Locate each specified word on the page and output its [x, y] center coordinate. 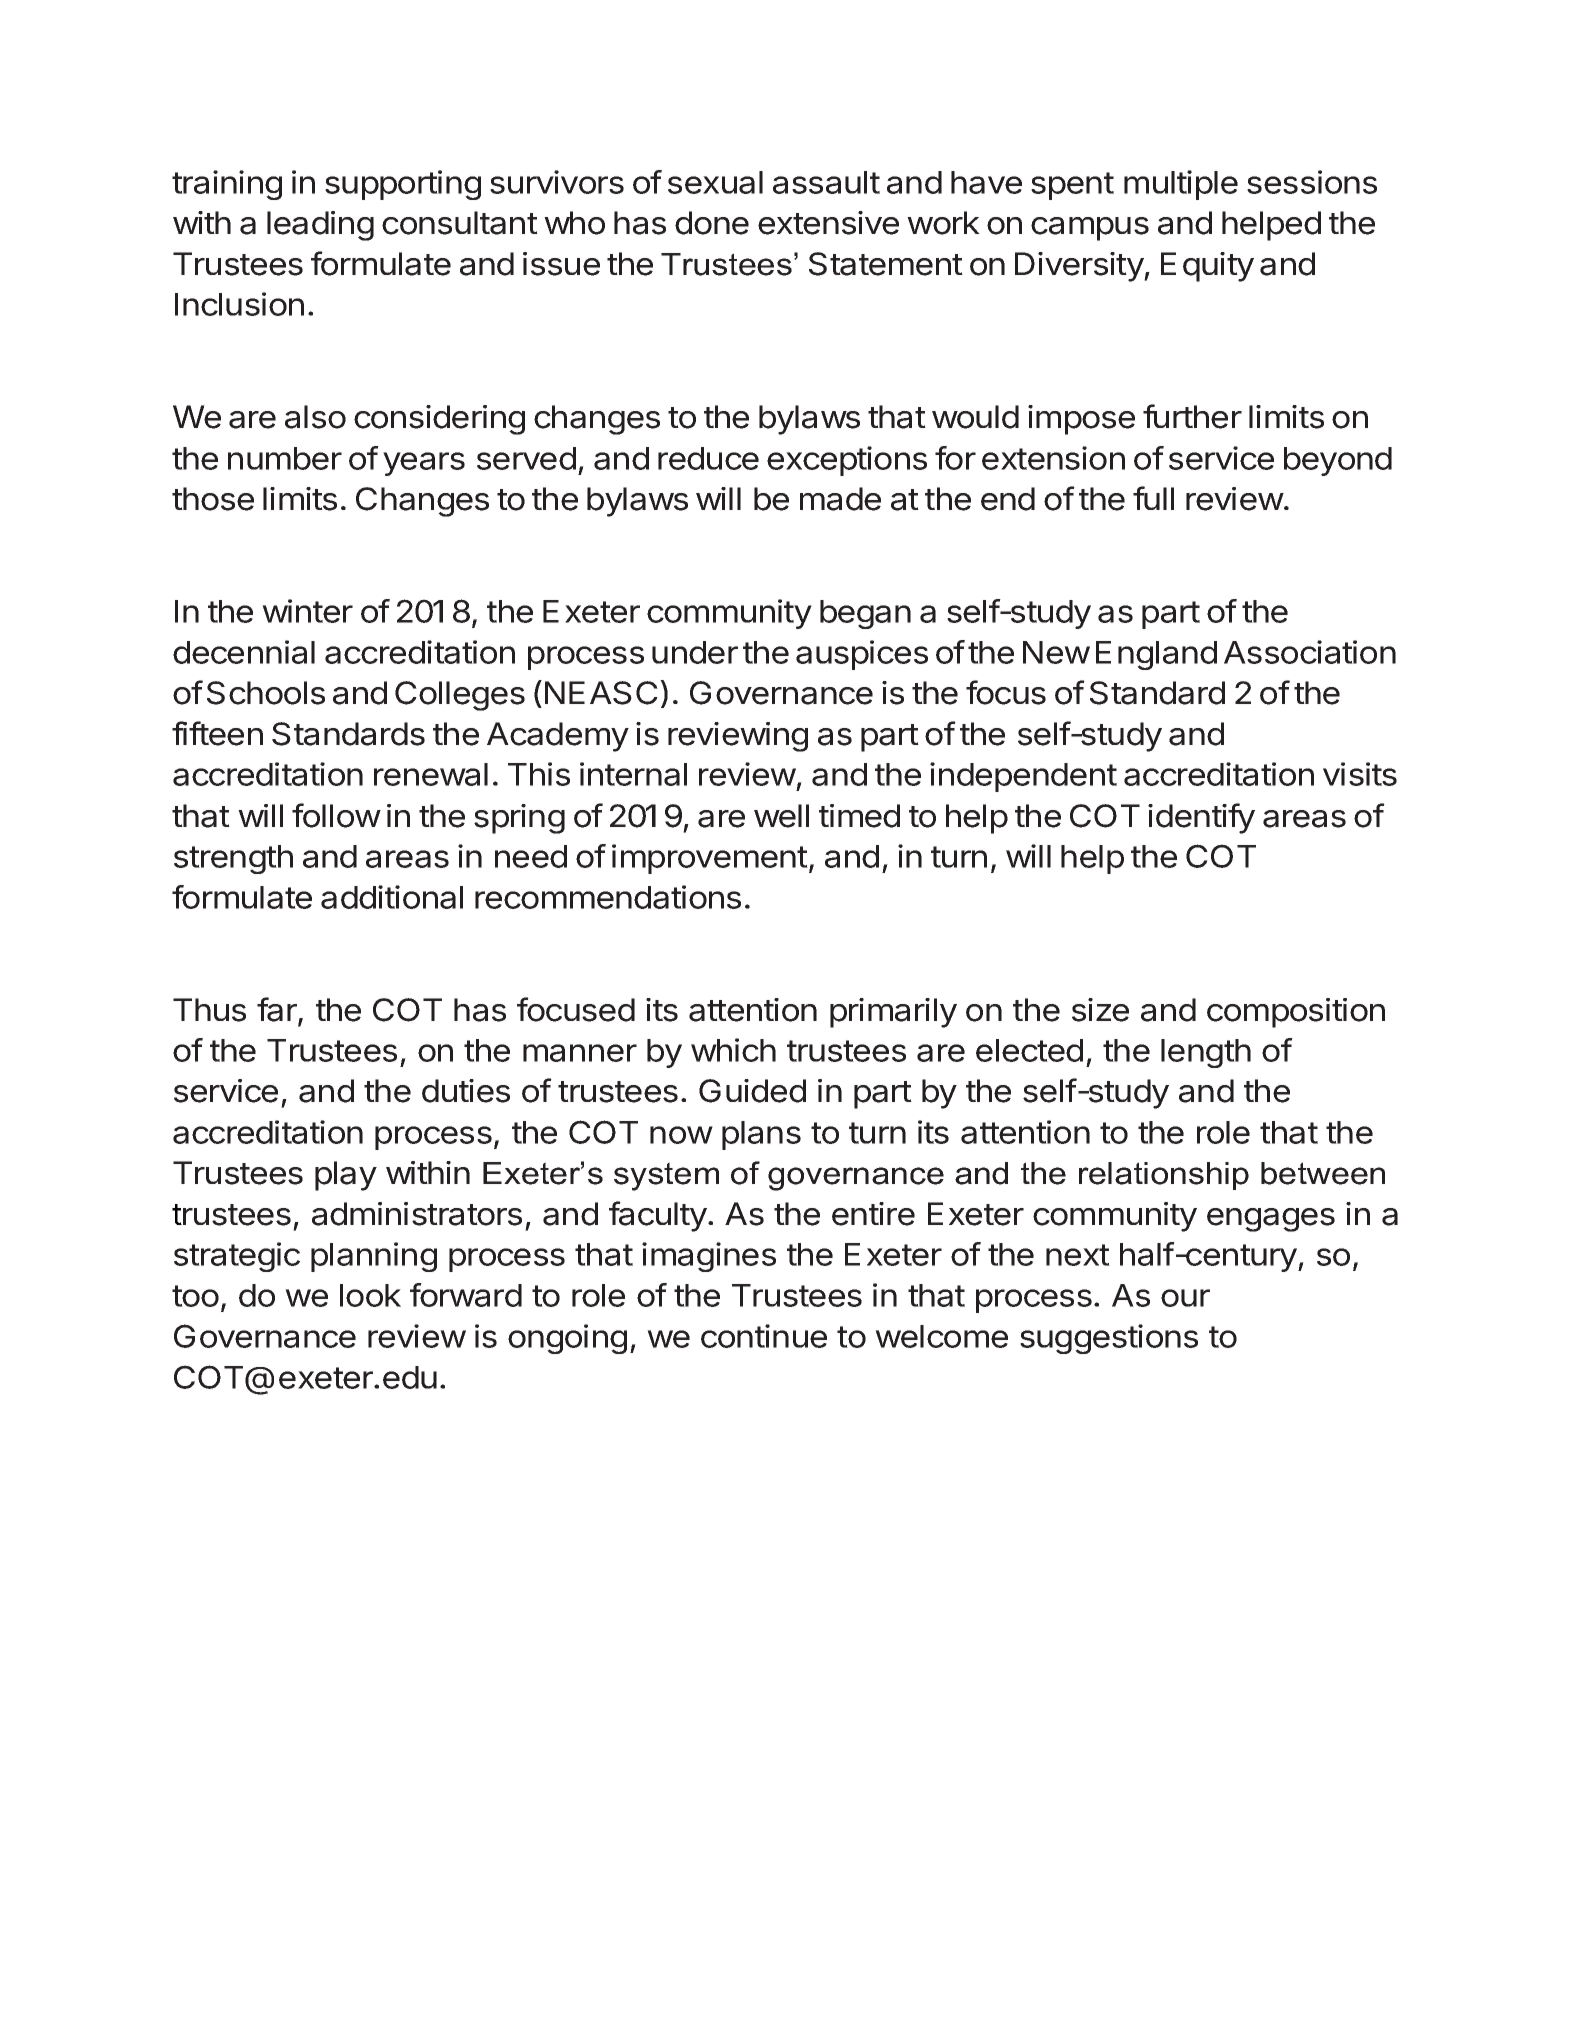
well [781, 816]
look [370, 1295]
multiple [1181, 185]
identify [1201, 818]
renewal [431, 774]
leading [320, 226]
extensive [828, 223]
